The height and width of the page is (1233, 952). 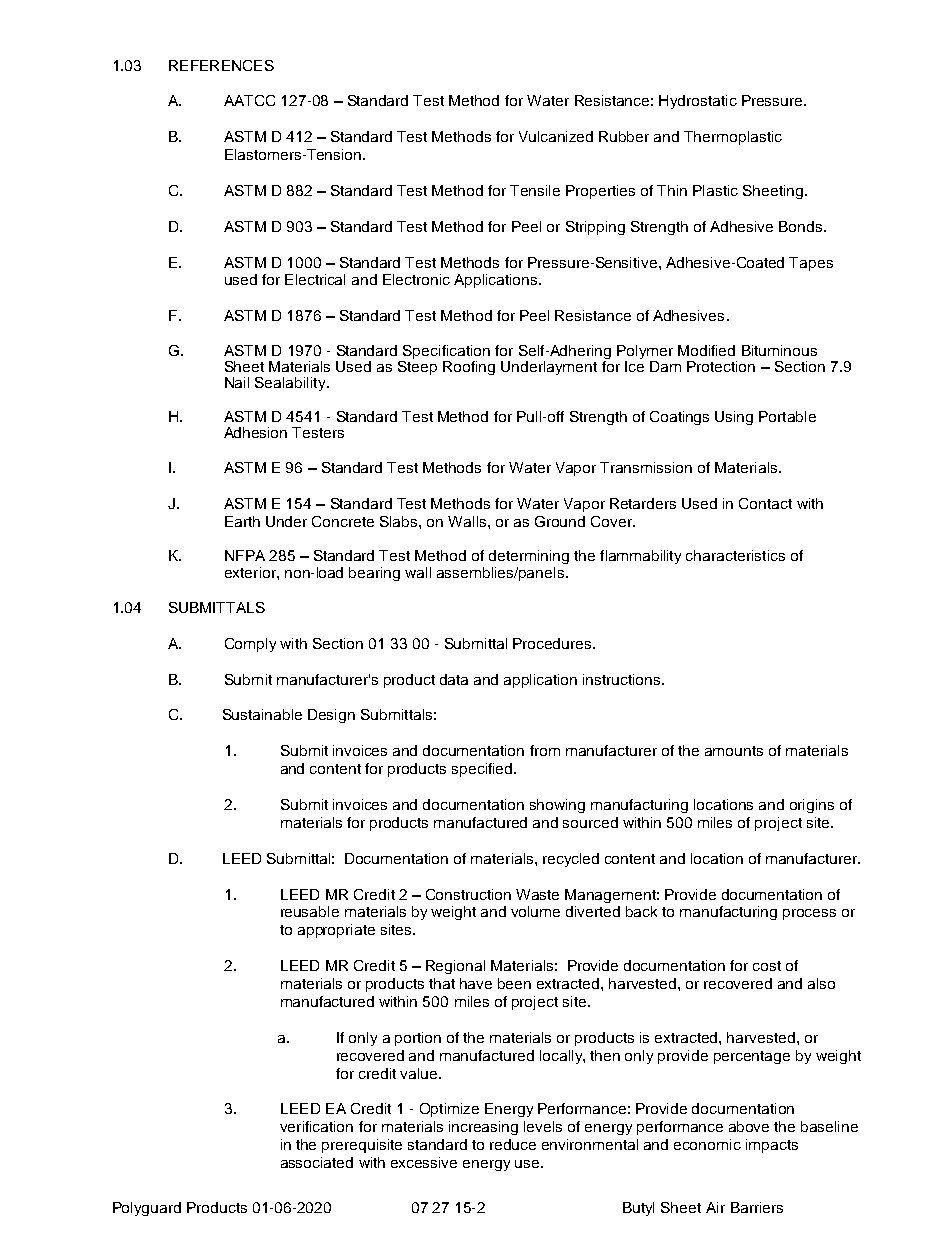 What do you see at coordinates (698, 102) in the page?
I see `Hydrostatic` at bounding box center [698, 102].
